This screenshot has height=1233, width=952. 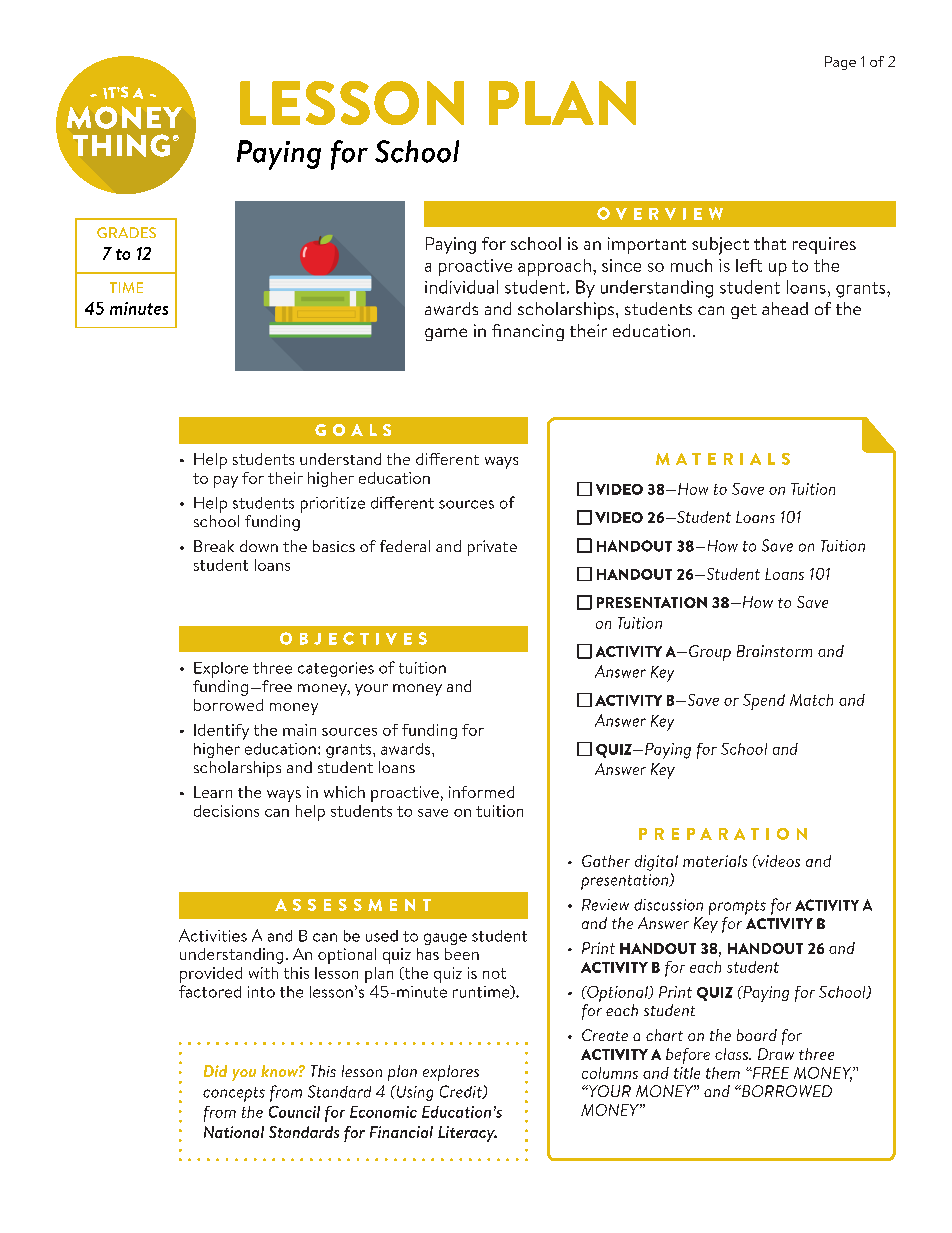 What do you see at coordinates (774, 651) in the screenshot?
I see `Brainstorm` at bounding box center [774, 651].
